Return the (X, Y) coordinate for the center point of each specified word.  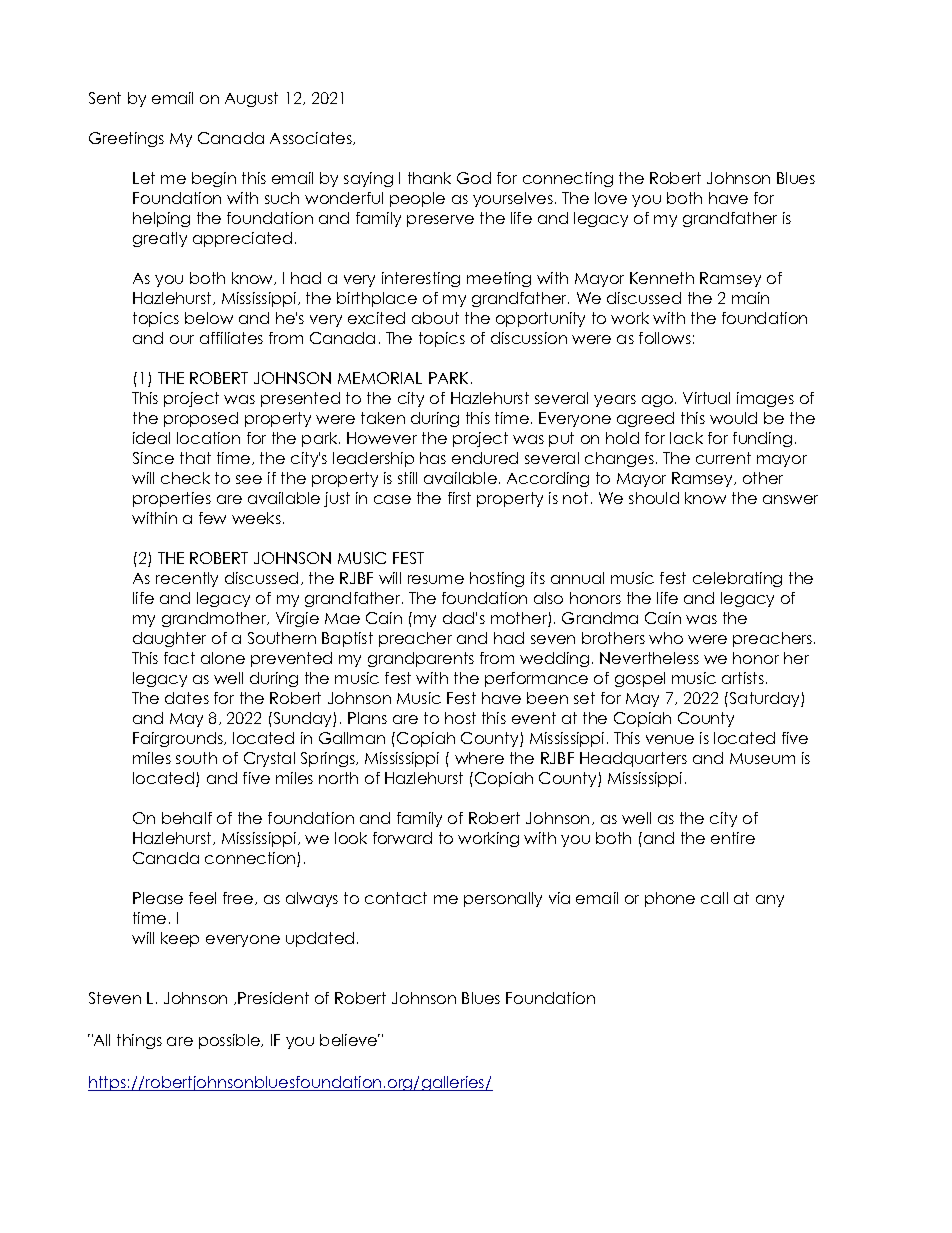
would (733, 418)
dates (187, 698)
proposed (201, 419)
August (251, 99)
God (474, 178)
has (433, 458)
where (479, 758)
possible (231, 1041)
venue (670, 739)
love (611, 198)
